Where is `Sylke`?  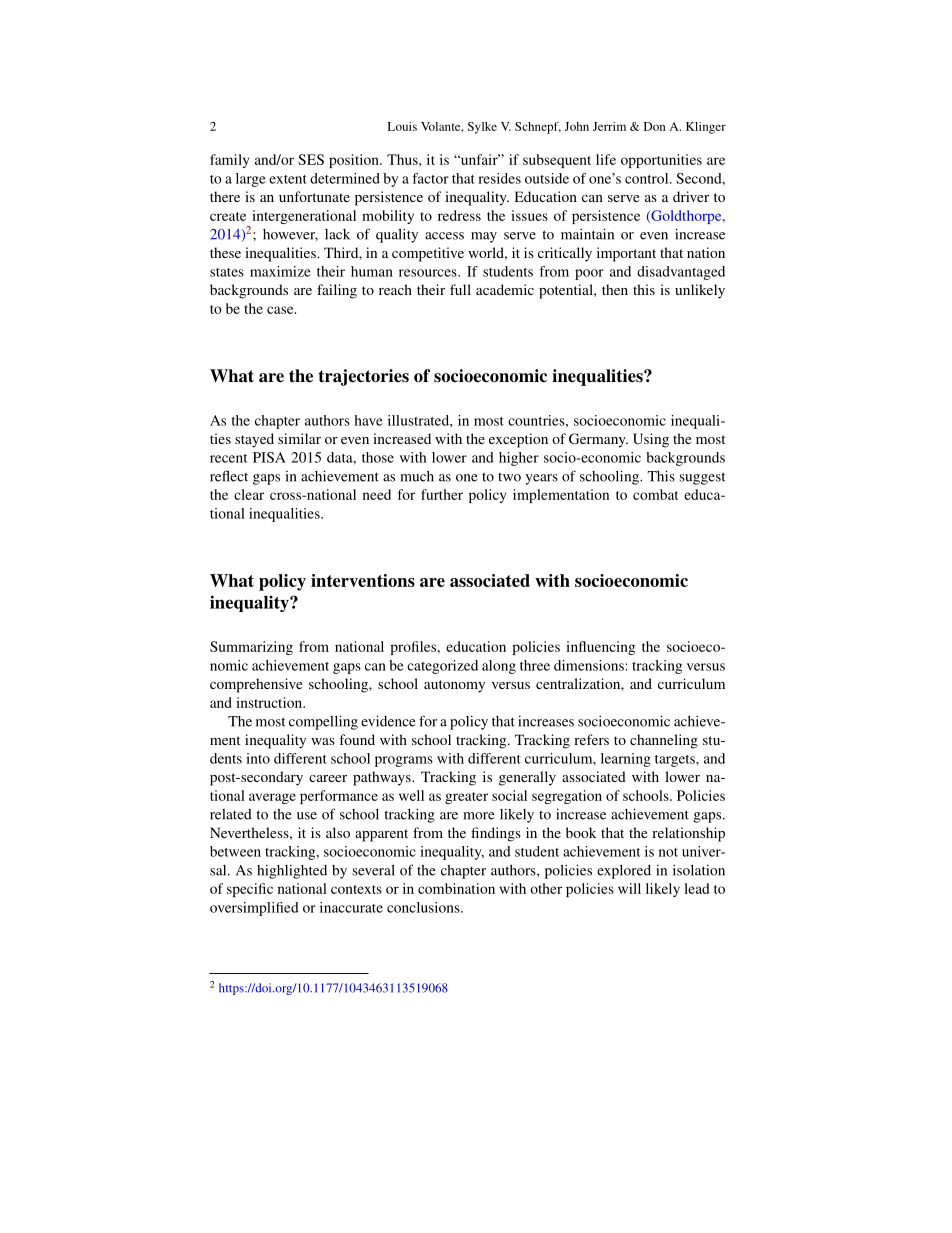 Sylke is located at coordinates (482, 128).
